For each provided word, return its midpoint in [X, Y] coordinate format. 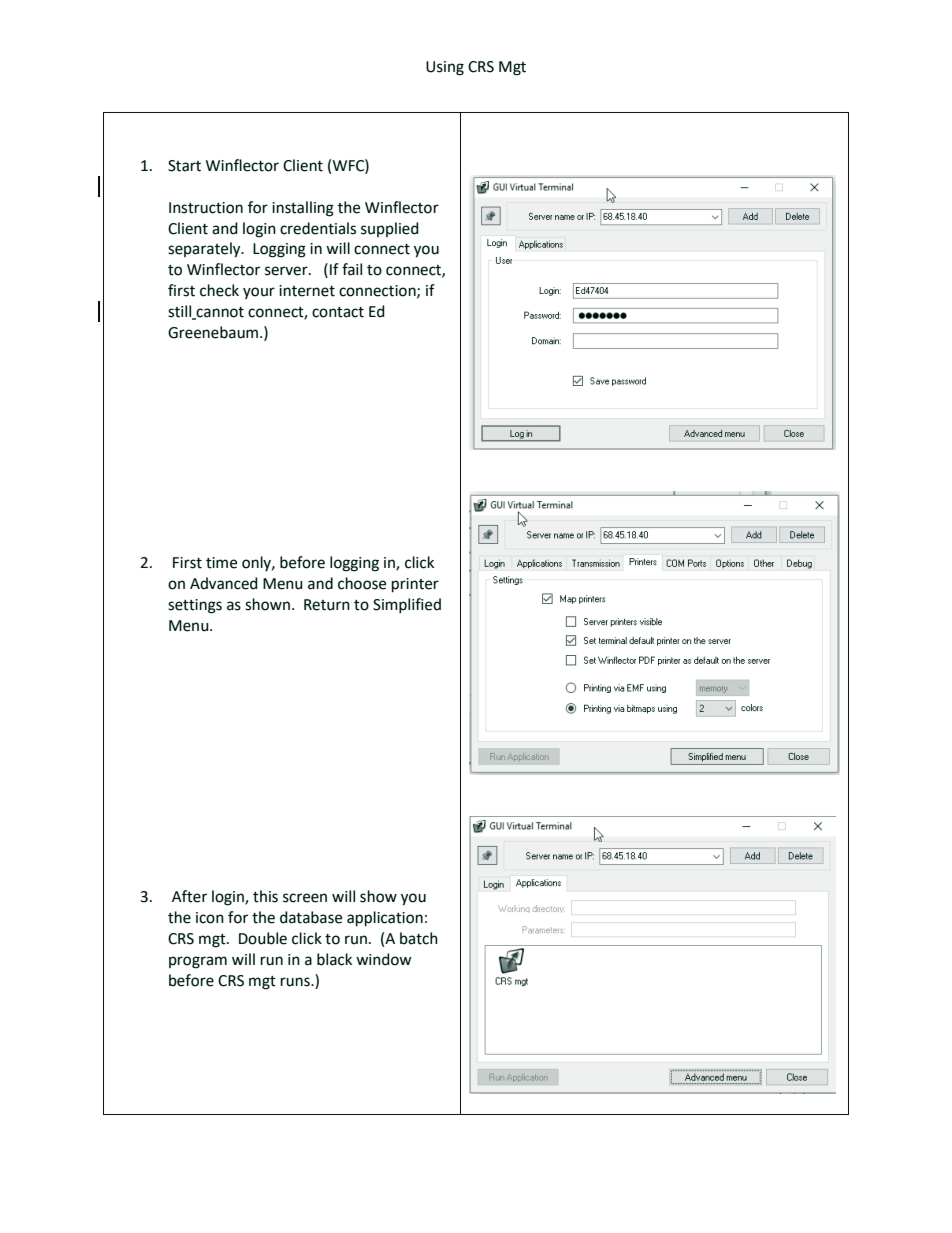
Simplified [407, 606]
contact [338, 312]
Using [445, 68]
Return [327, 605]
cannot [219, 313]
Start [184, 166]
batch [419, 938]
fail [352, 269]
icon [210, 918]
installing [303, 209]
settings [195, 606]
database [311, 917]
